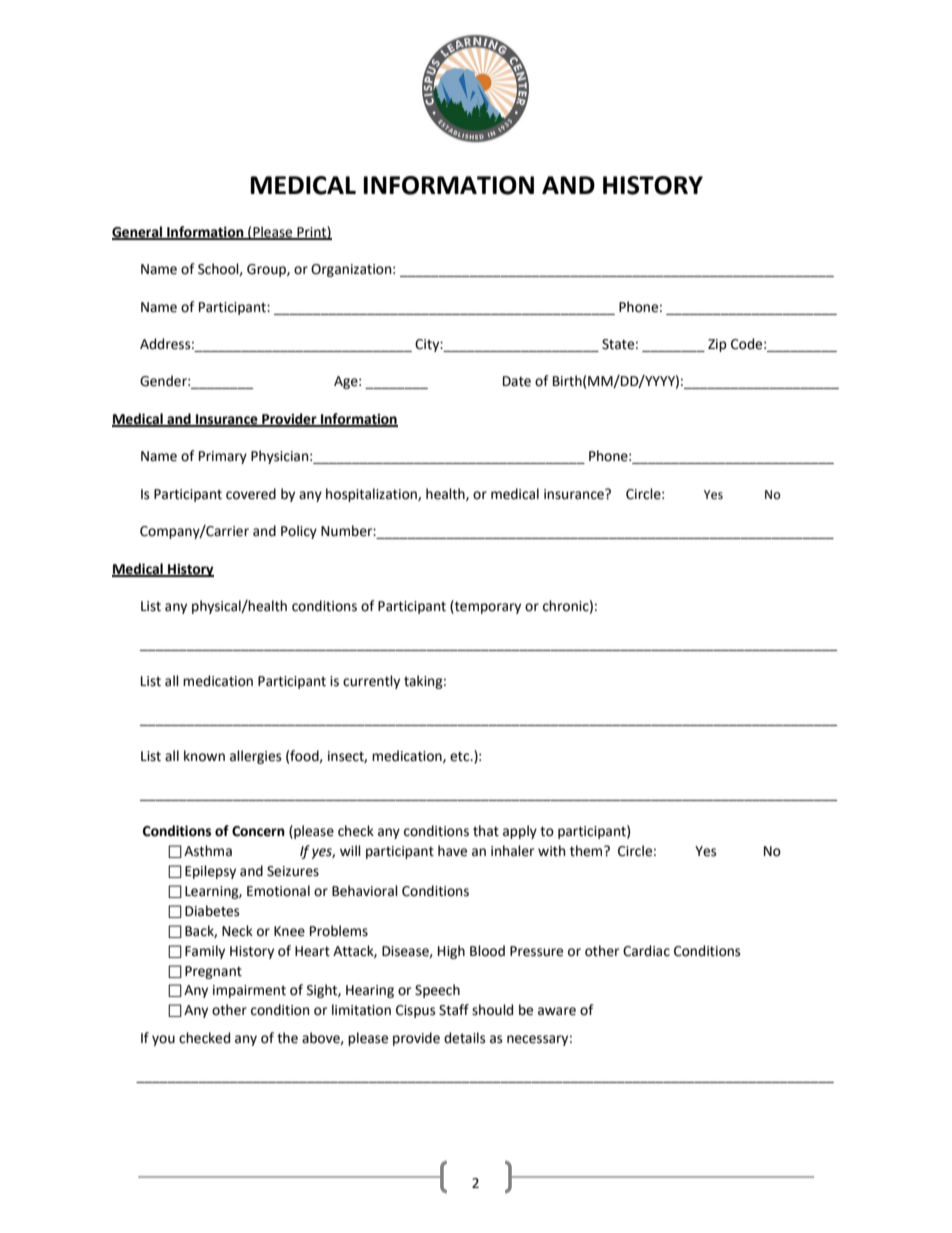  I want to click on etc, so click(461, 756).
